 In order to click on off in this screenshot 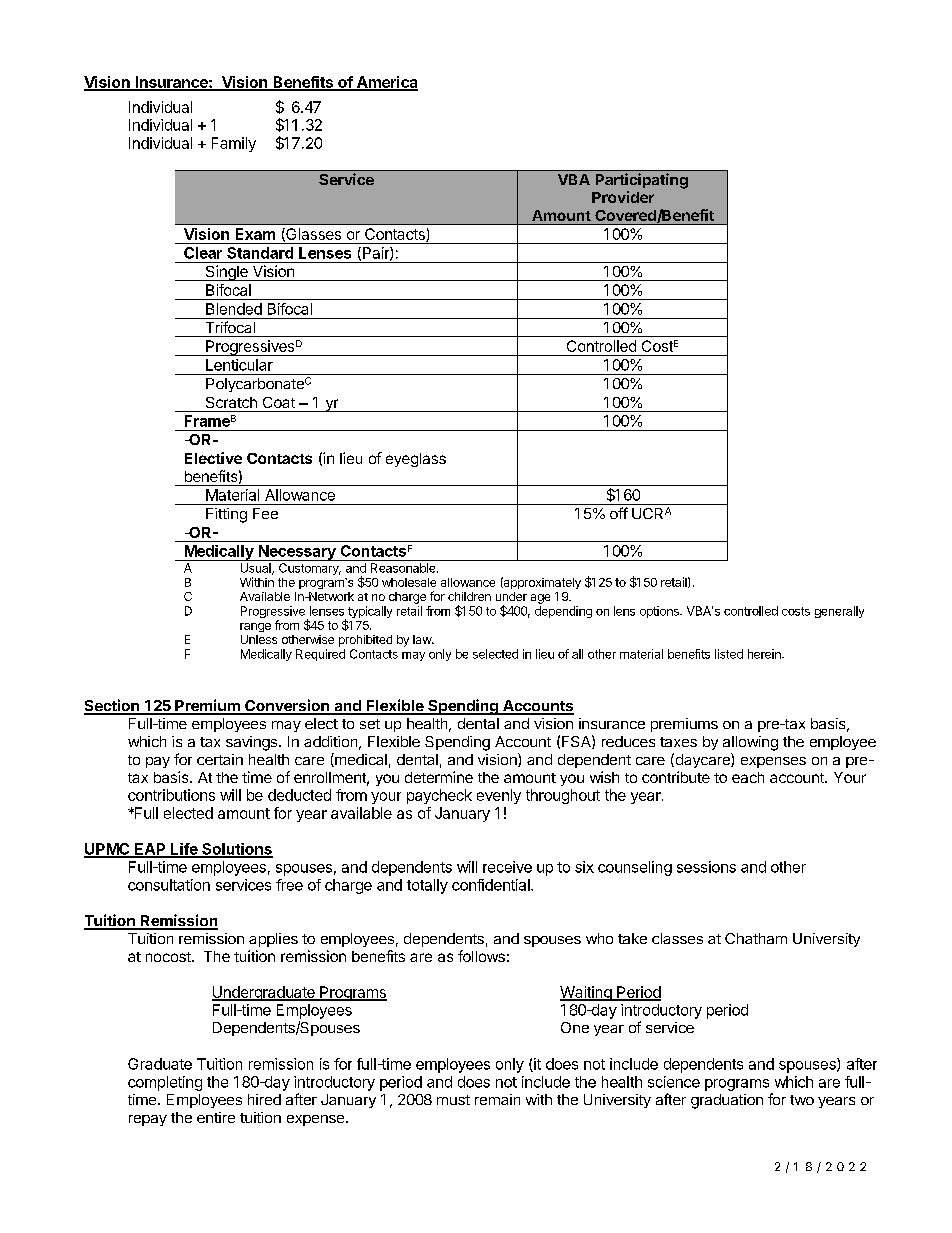, I will do `click(619, 513)`.
